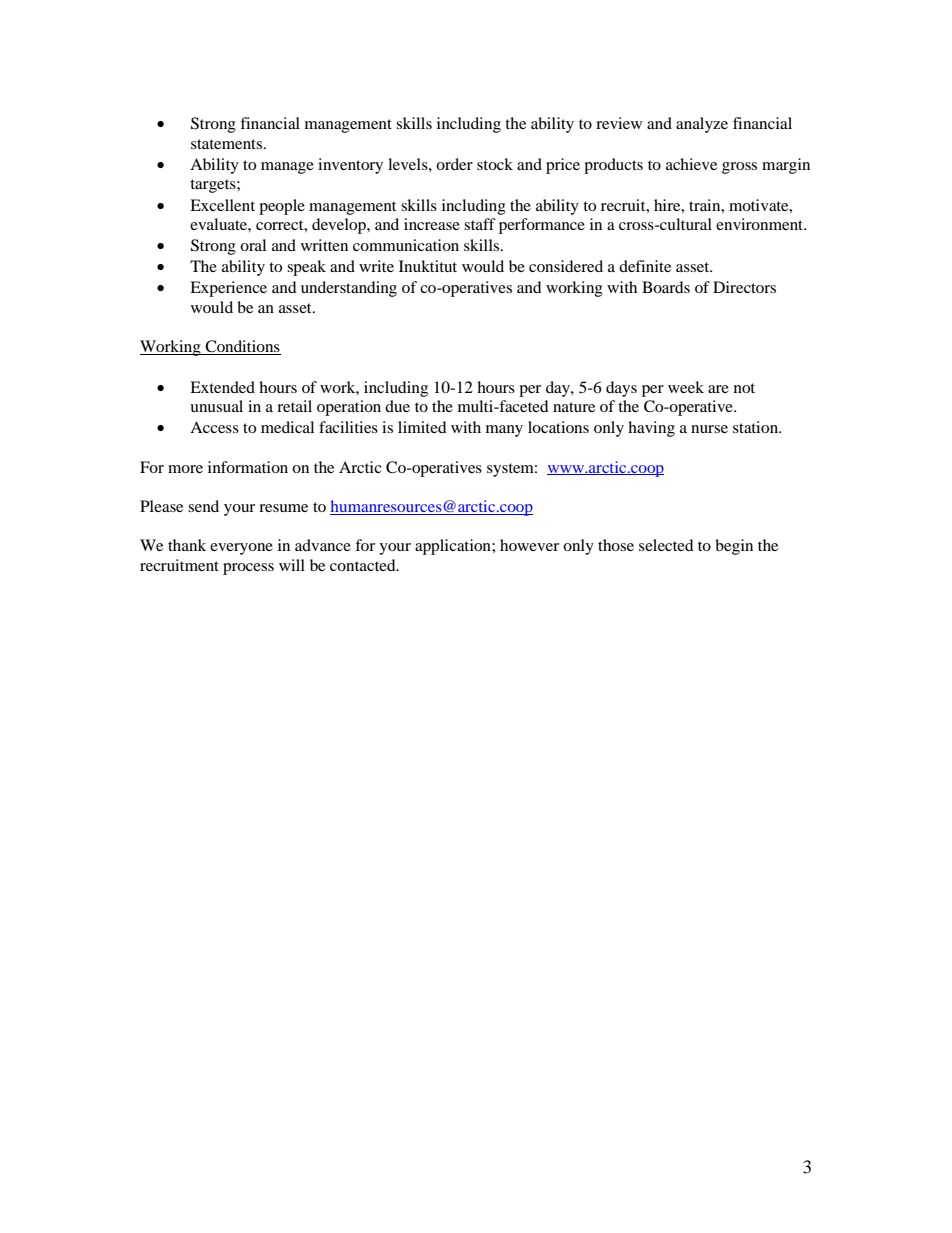 Image resolution: width=952 pixels, height=1233 pixels. Describe the element at coordinates (702, 125) in the image. I see `analyze` at that location.
